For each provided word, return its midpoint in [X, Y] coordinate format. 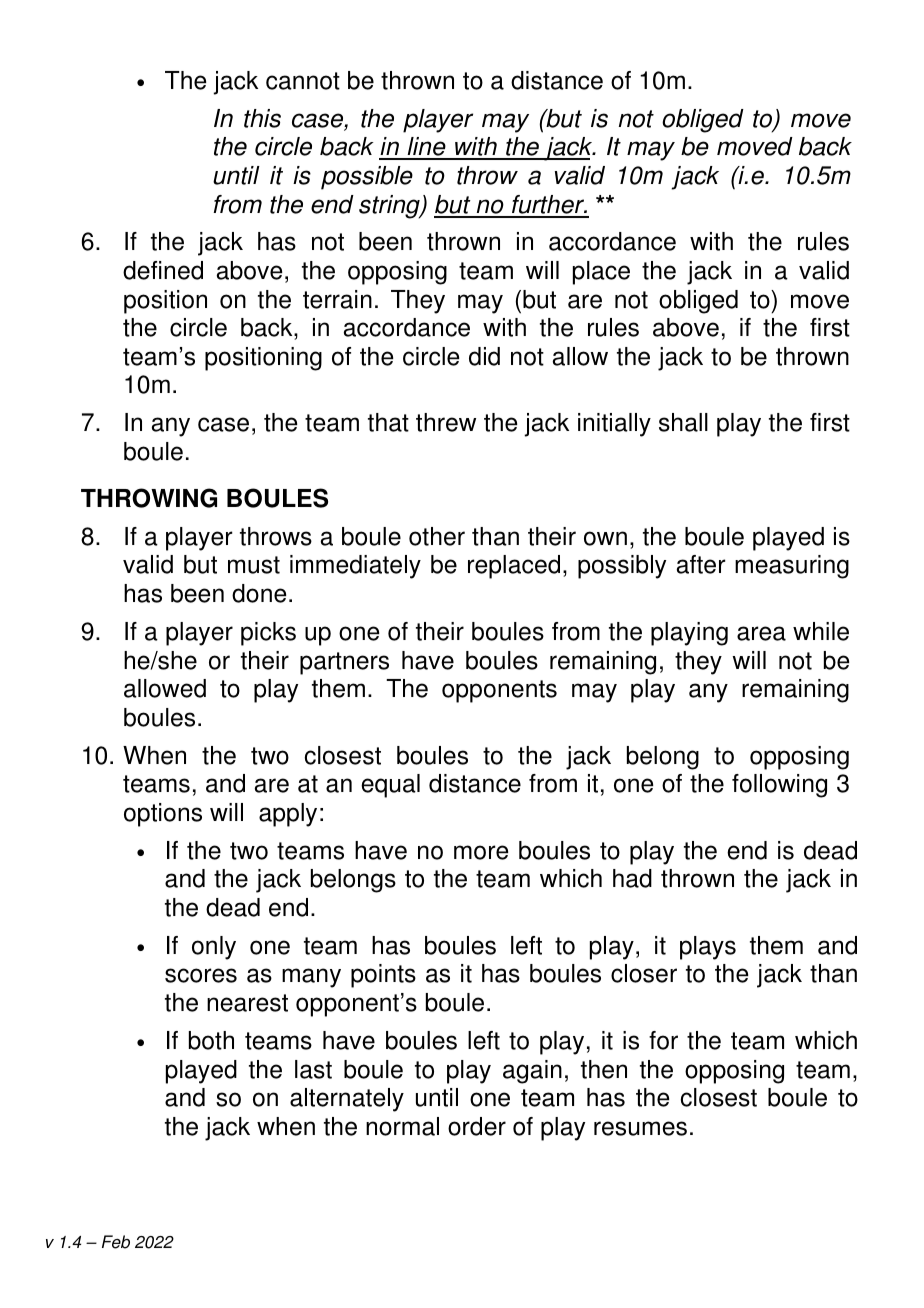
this [262, 118]
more [481, 852]
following [779, 786]
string [390, 207]
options [163, 815]
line [426, 148]
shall [683, 422]
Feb [116, 1242]
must [254, 565]
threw [446, 422]
